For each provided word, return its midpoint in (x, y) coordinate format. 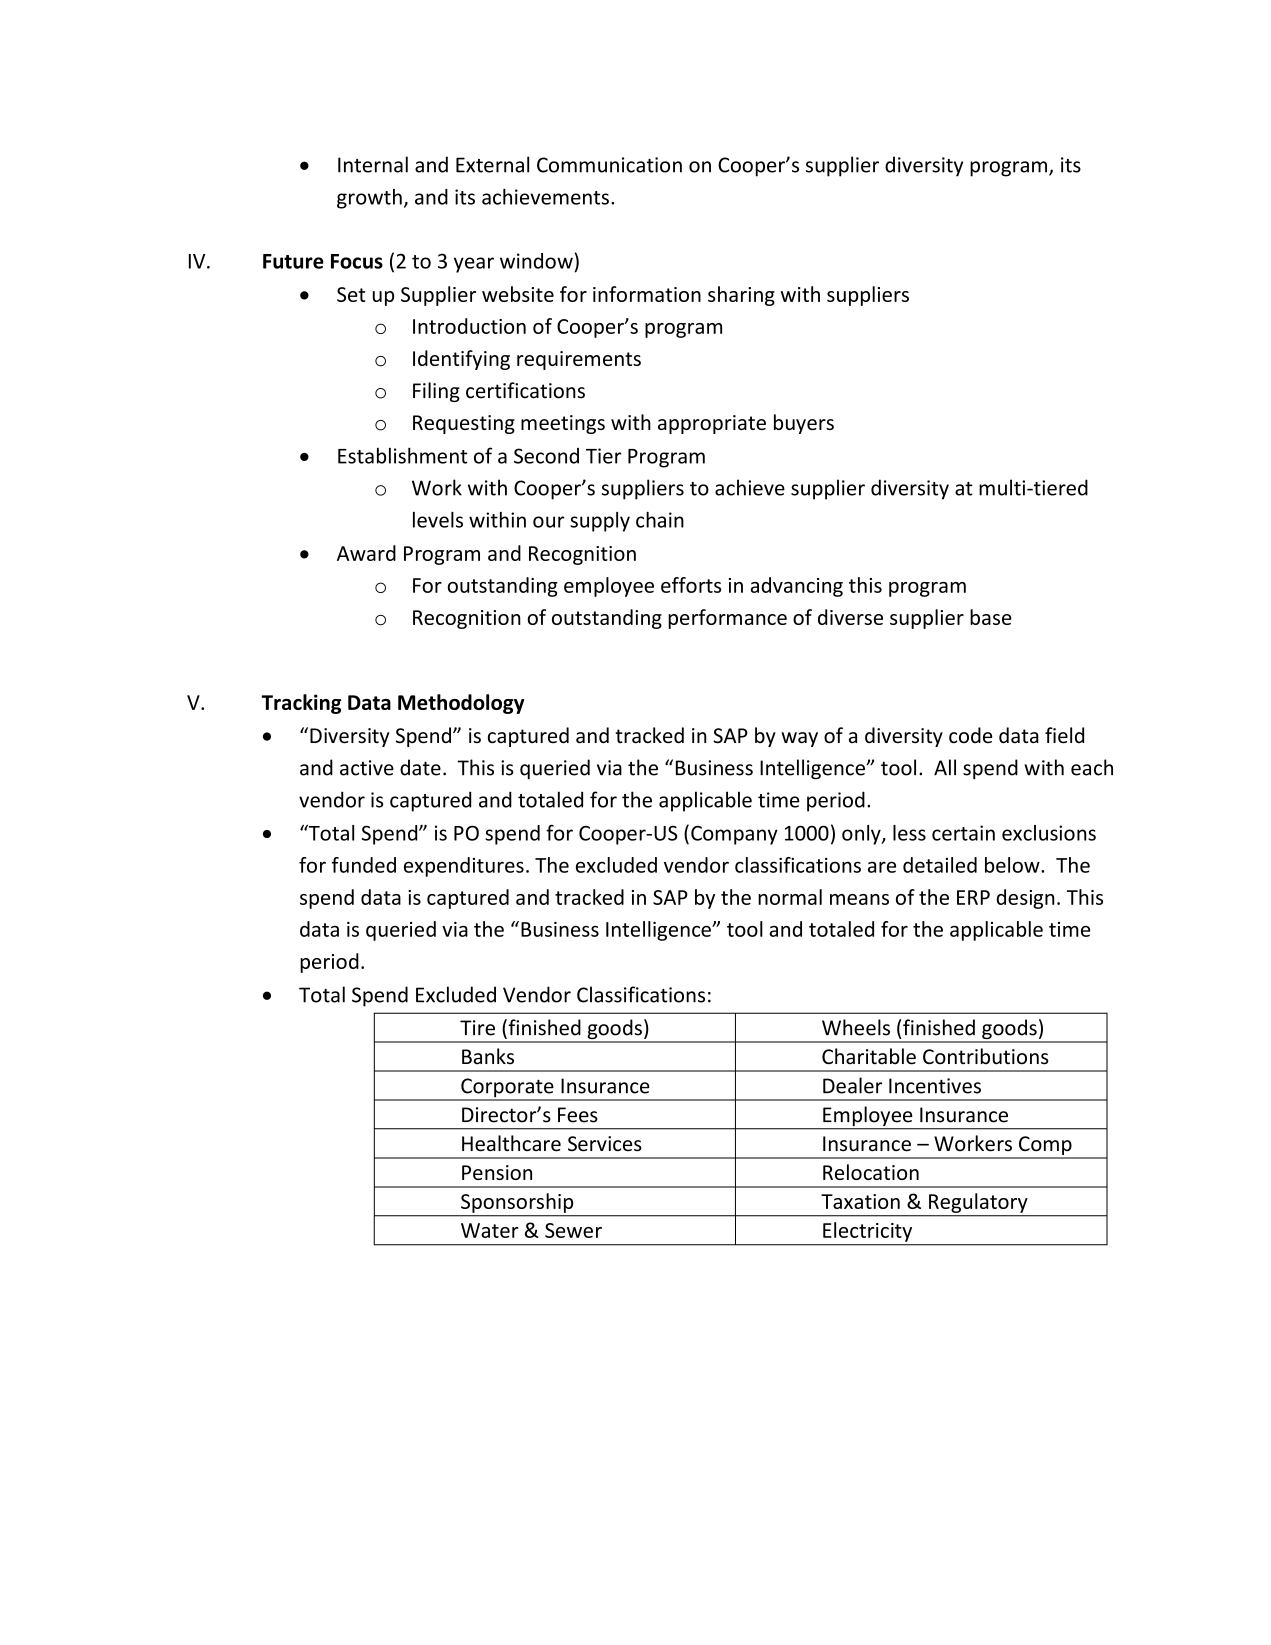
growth (369, 199)
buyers (804, 424)
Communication (609, 165)
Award (366, 553)
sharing (741, 296)
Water (490, 1230)
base (991, 617)
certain (963, 833)
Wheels (856, 1027)
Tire (477, 1028)
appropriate (712, 424)
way (799, 739)
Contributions (985, 1056)
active (367, 768)
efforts (691, 585)
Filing (436, 392)
